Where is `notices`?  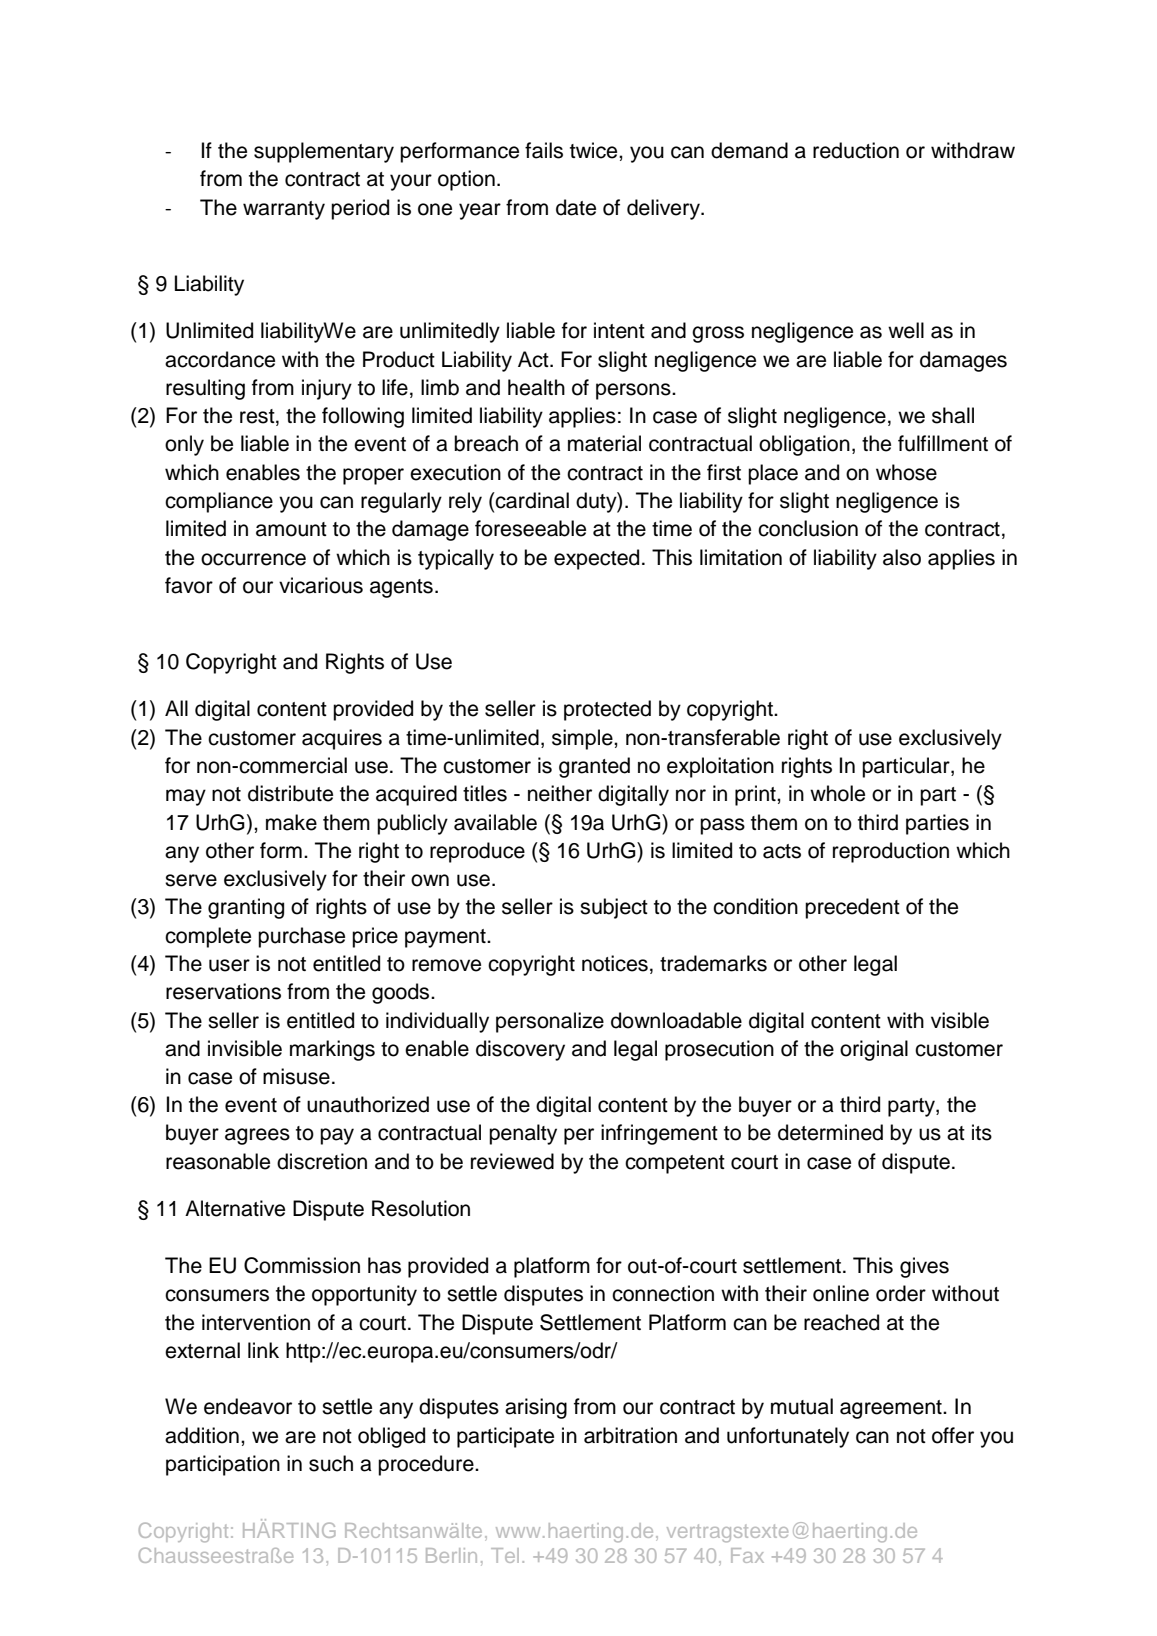
notices is located at coordinates (615, 963).
